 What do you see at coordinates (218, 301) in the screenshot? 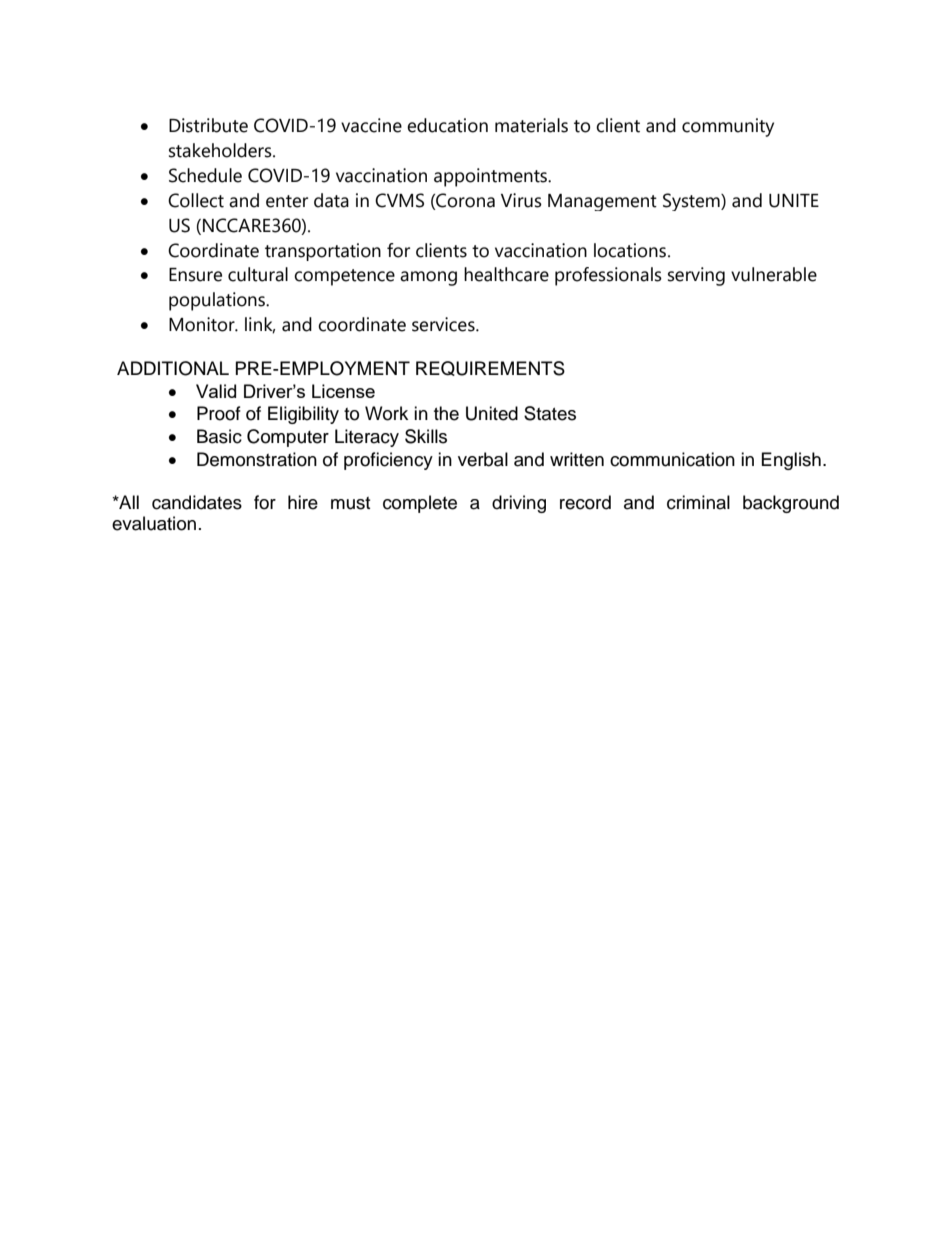
I see `populations` at bounding box center [218, 301].
